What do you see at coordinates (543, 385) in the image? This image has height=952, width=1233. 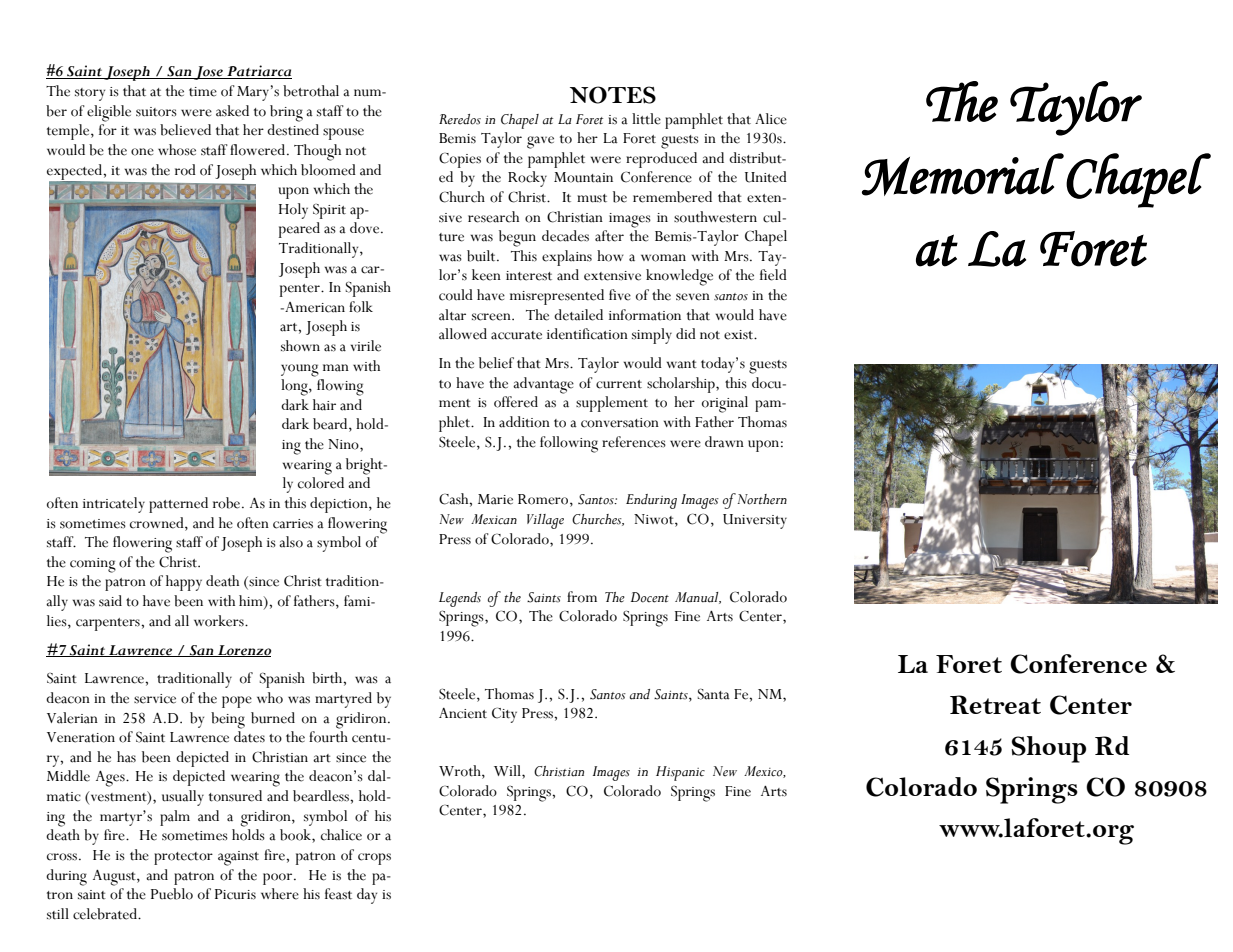 I see `advantage` at bounding box center [543, 385].
